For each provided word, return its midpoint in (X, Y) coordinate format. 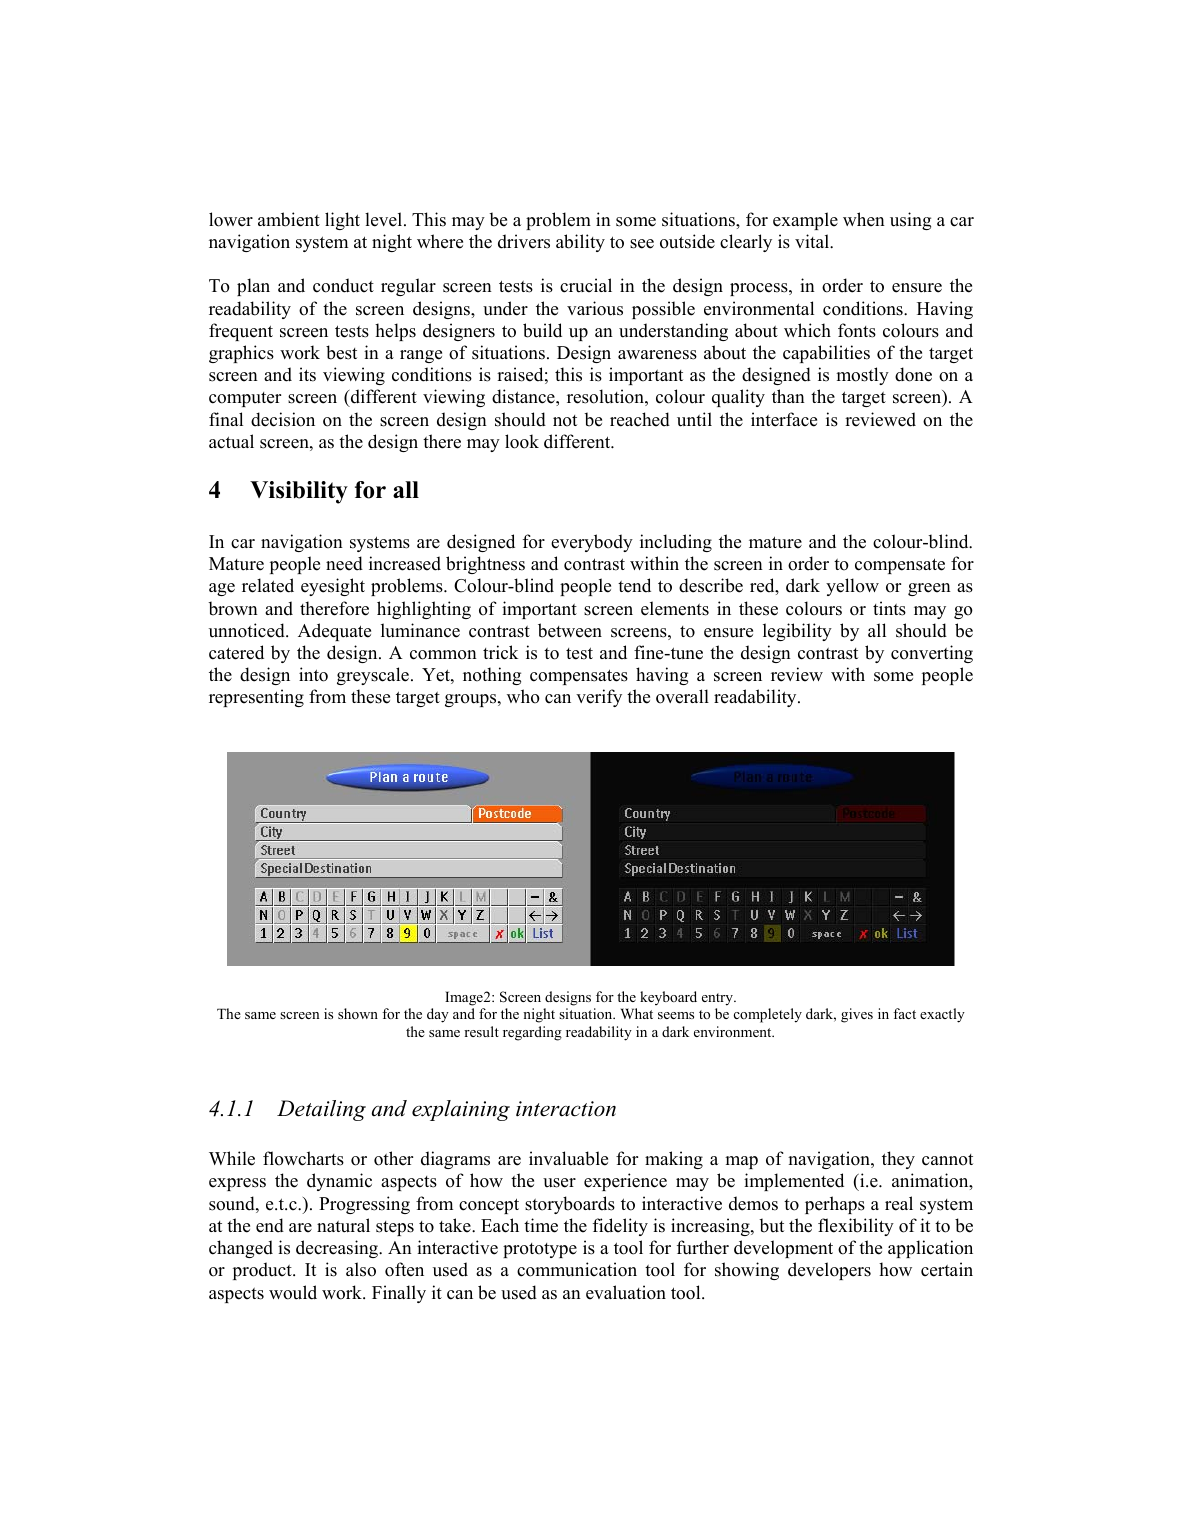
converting (932, 654)
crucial (586, 285)
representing (256, 698)
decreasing (338, 1249)
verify (599, 698)
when (864, 219)
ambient (289, 219)
